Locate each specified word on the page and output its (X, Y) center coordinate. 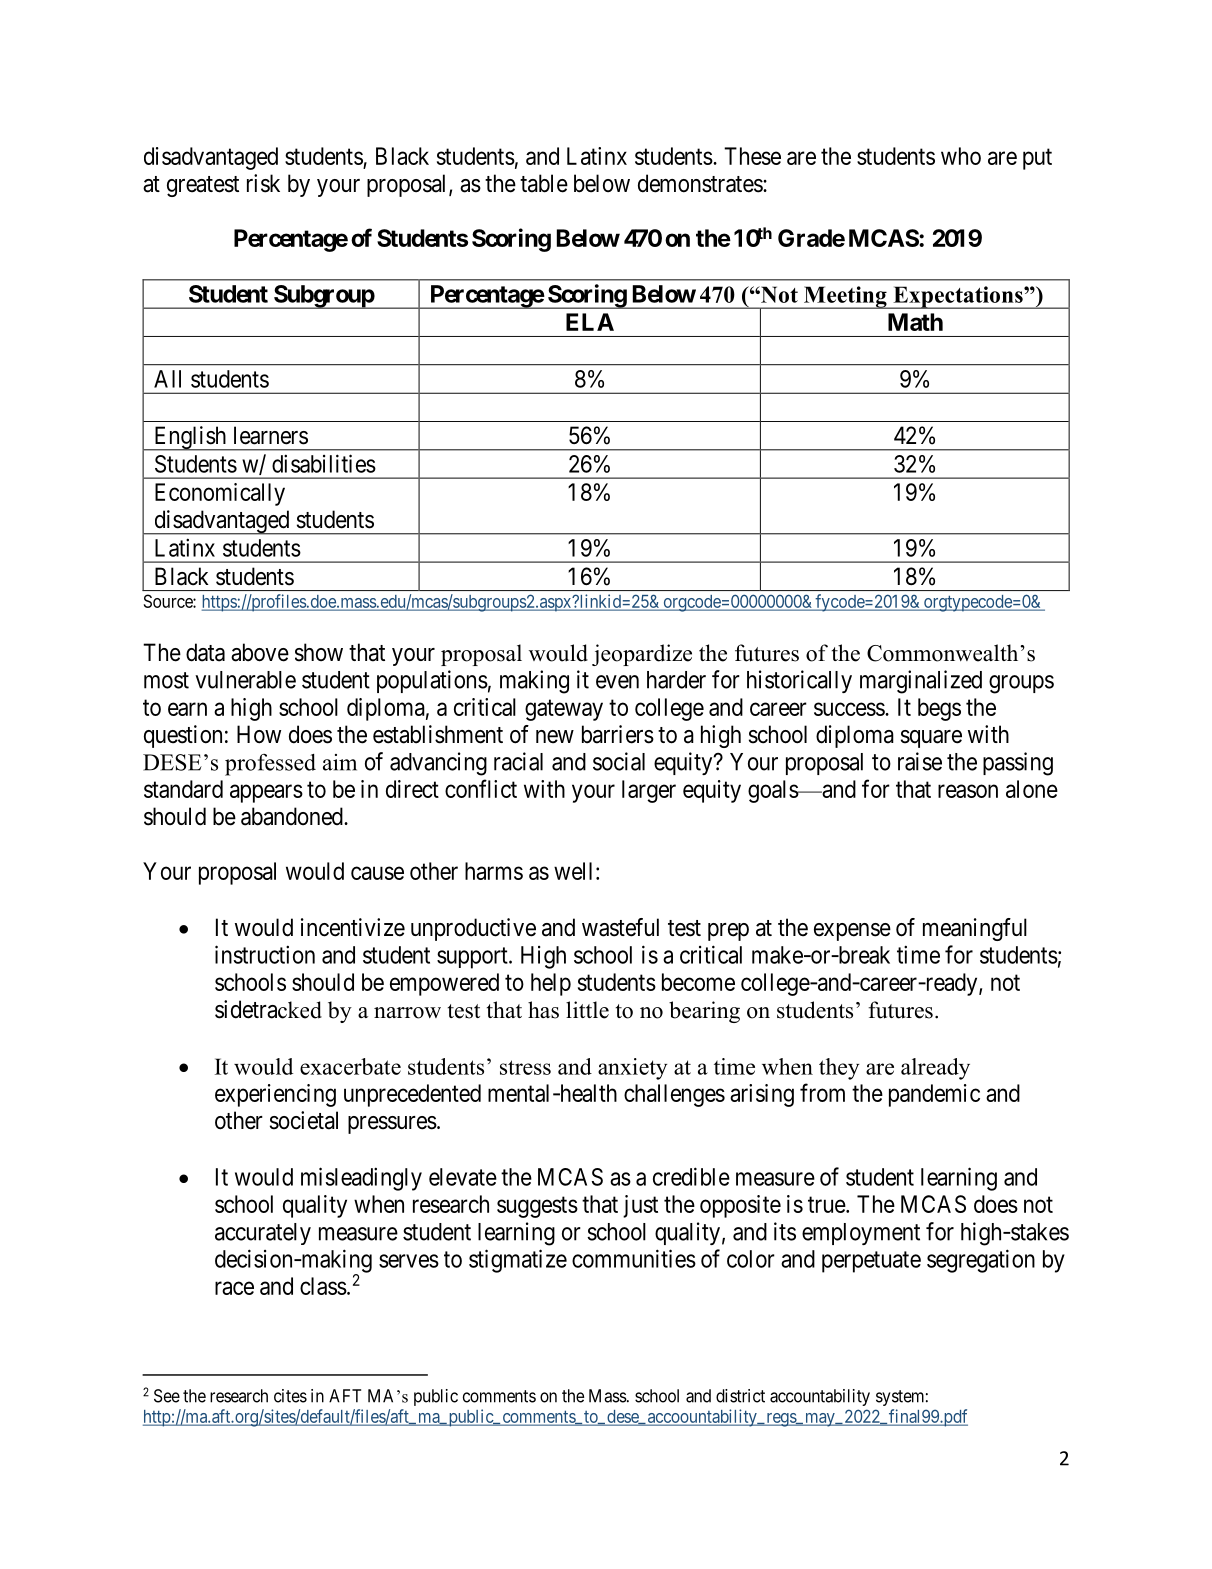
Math (915, 322)
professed (270, 765)
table (544, 183)
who (961, 156)
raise (920, 761)
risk (263, 183)
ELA (590, 322)
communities (634, 1258)
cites (290, 1396)
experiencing (275, 1095)
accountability (820, 1397)
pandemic (934, 1095)
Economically (220, 494)
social (619, 761)
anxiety (632, 1069)
